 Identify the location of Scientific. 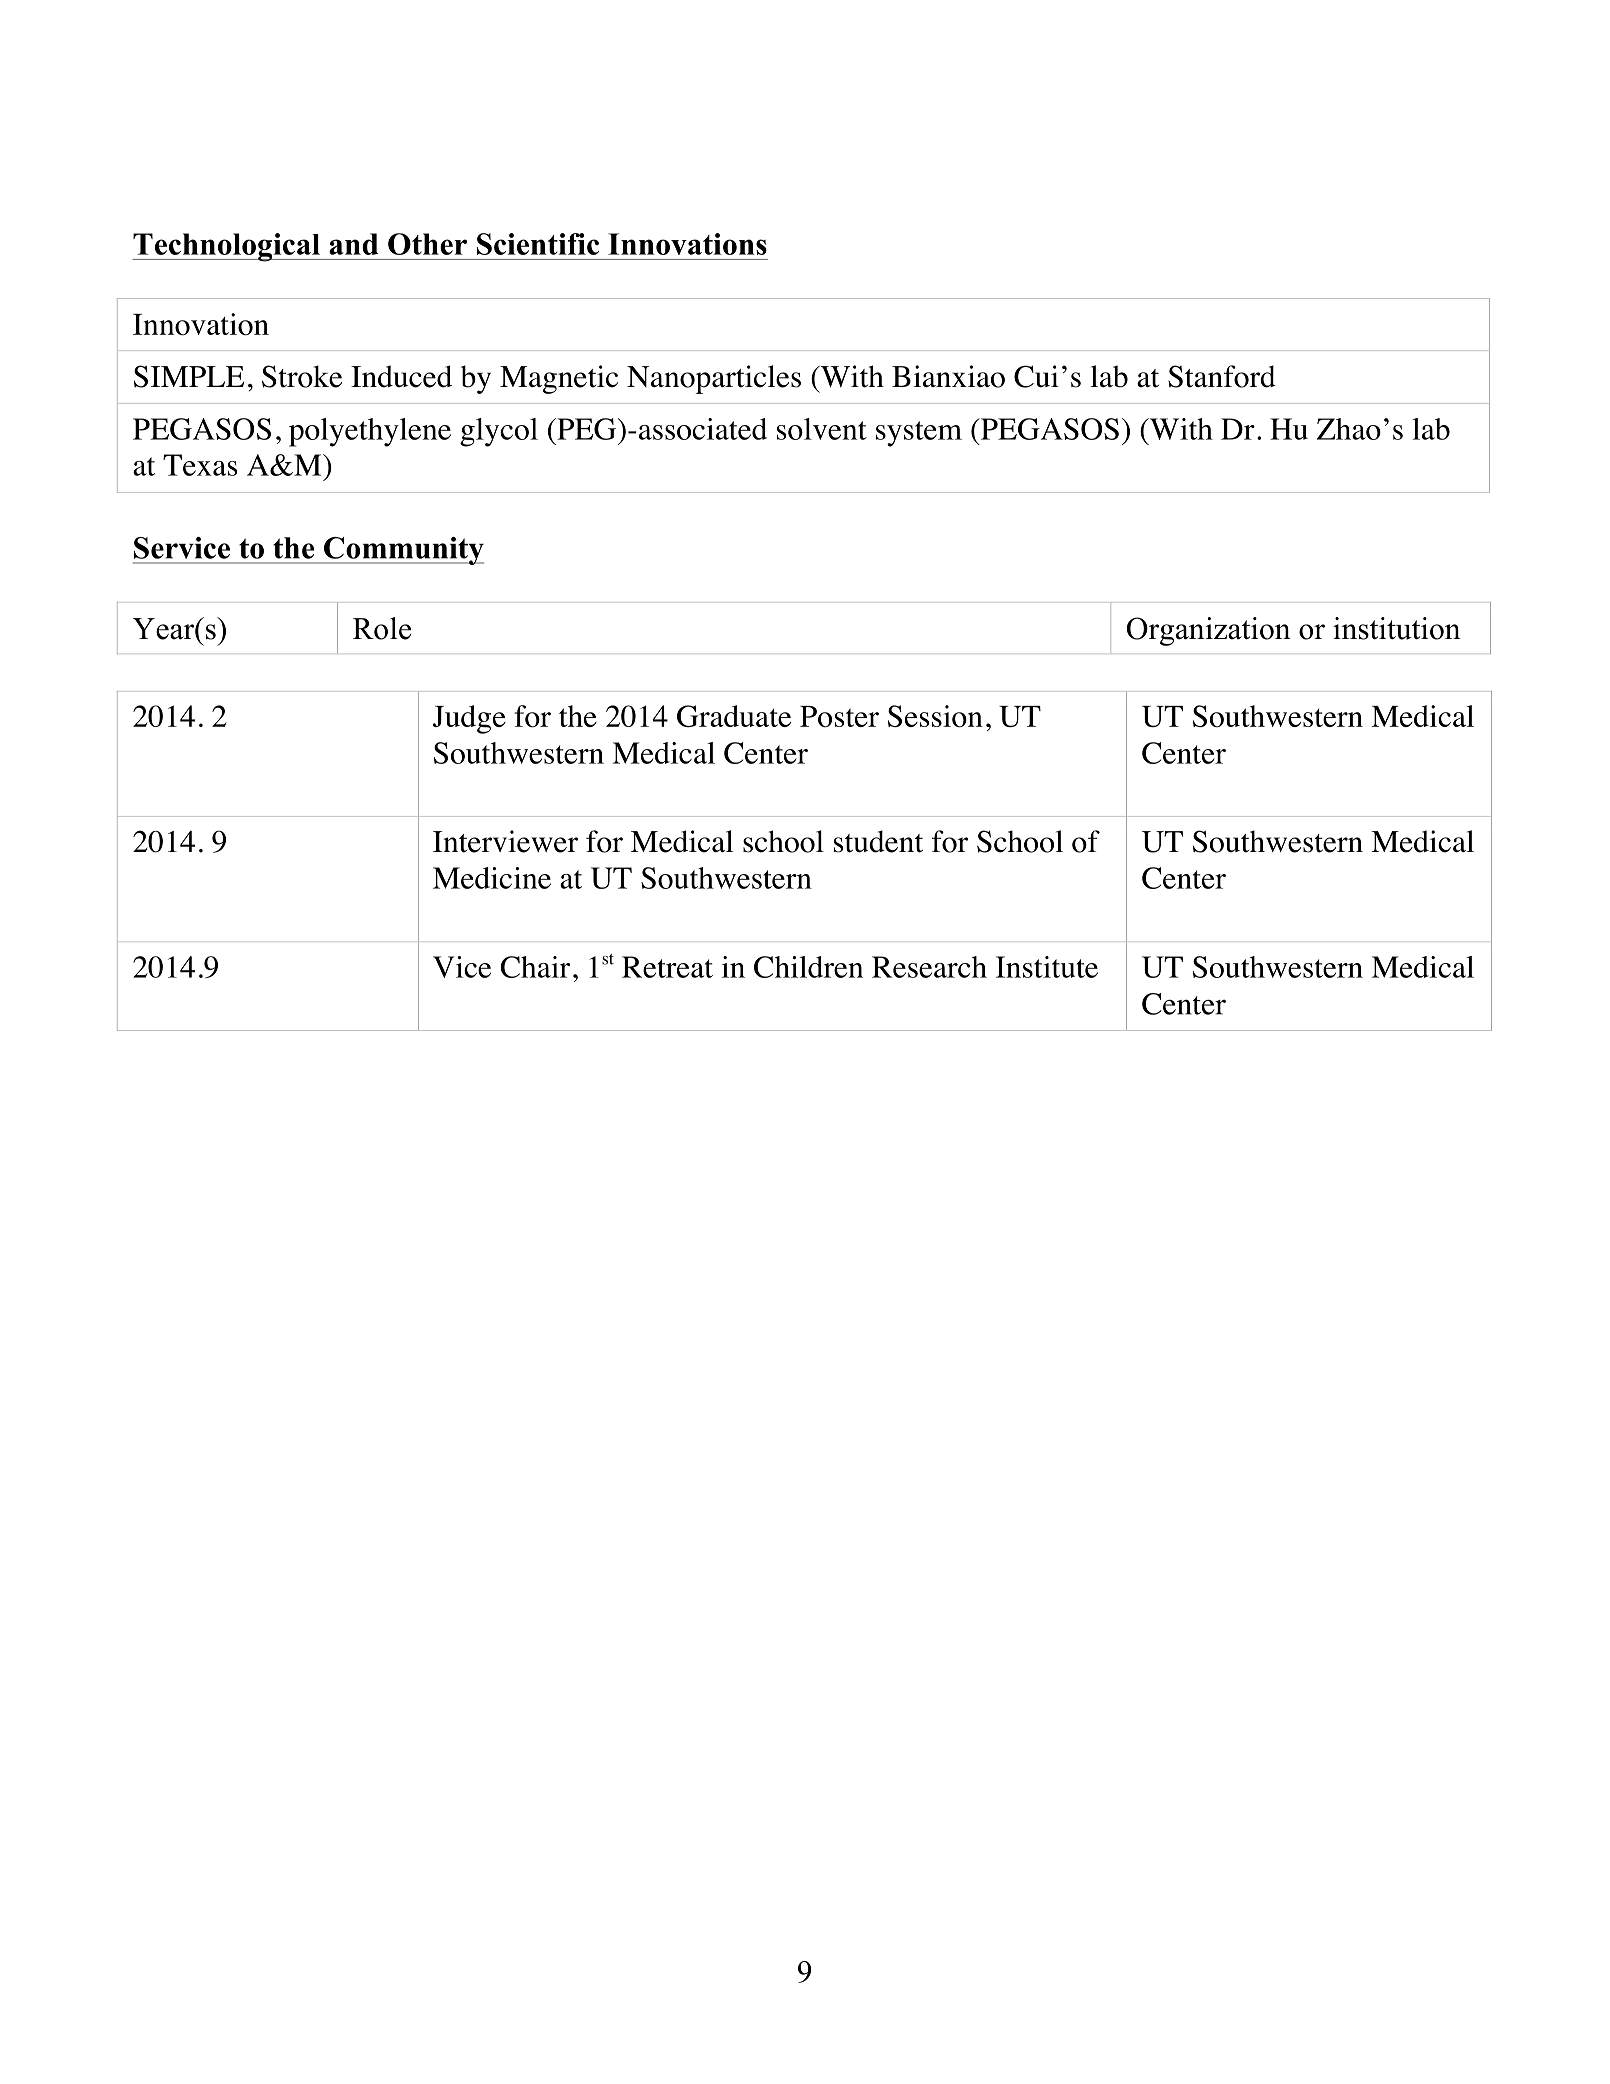
(538, 244).
